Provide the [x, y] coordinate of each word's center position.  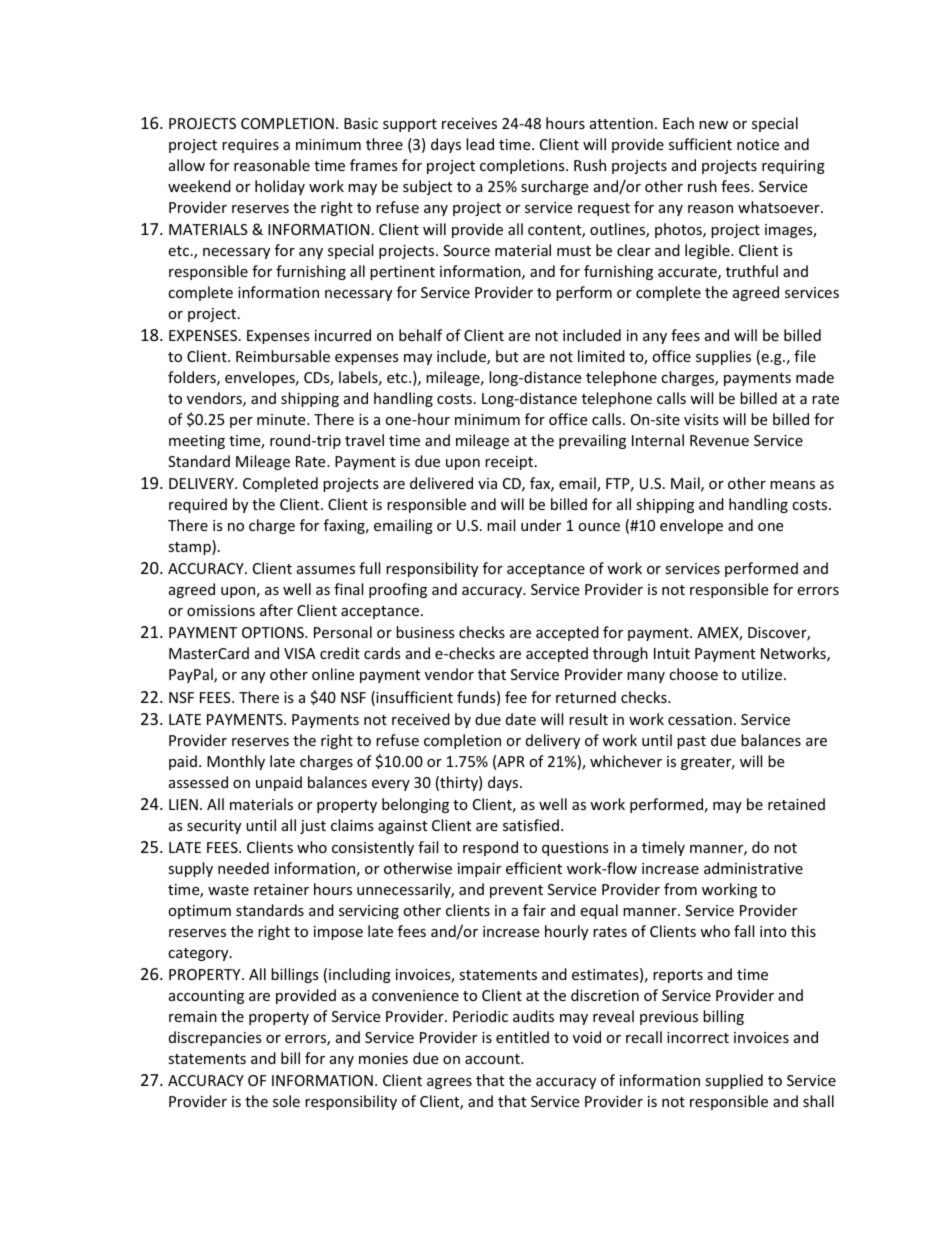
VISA [300, 653]
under [541, 525]
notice [758, 144]
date [521, 719]
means [792, 485]
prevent [516, 891]
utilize [763, 674]
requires [250, 146]
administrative [753, 868]
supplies [723, 357]
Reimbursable [283, 356]
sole [286, 1101]
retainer [281, 889]
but [507, 356]
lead [480, 144]
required [198, 505]
